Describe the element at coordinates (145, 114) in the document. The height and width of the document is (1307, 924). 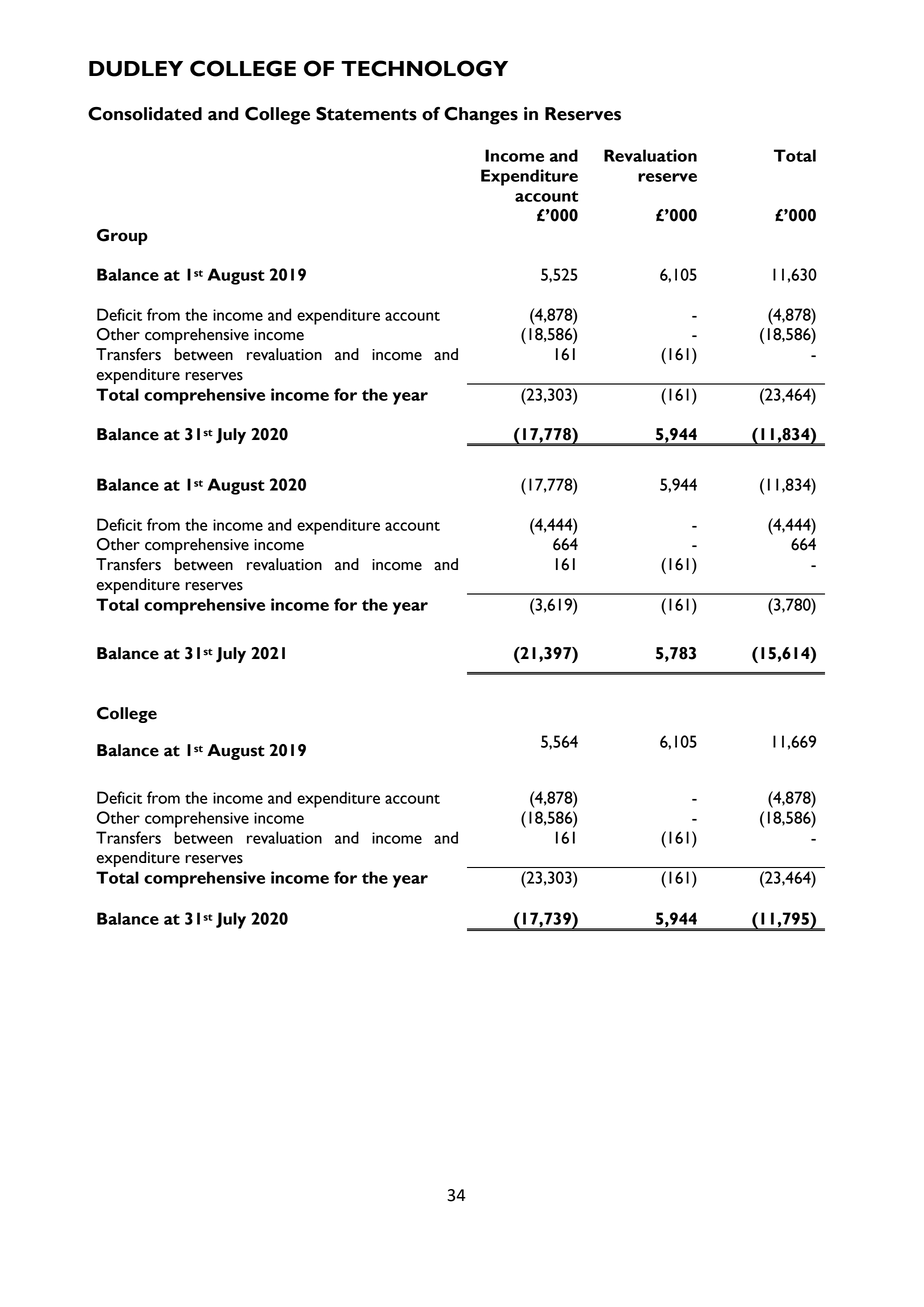
I see `Consolidated` at that location.
